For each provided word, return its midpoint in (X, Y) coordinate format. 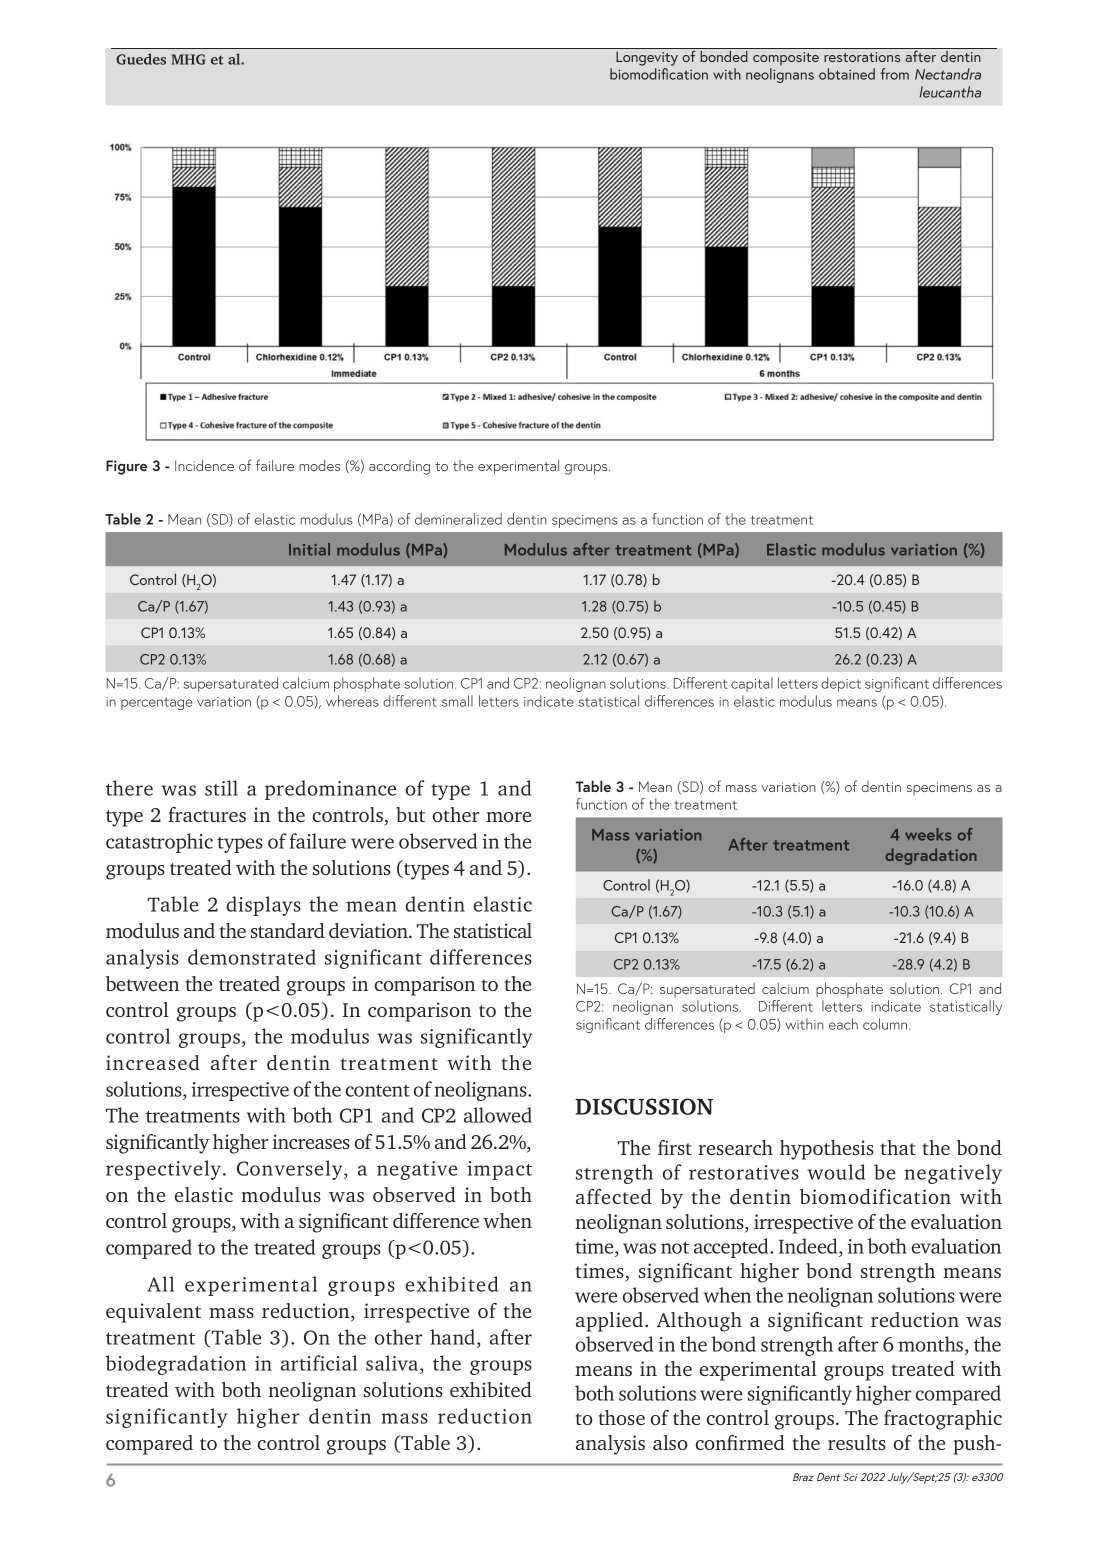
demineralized (458, 519)
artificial (319, 1363)
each (843, 1024)
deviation (369, 930)
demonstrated (252, 957)
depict (841, 684)
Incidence (204, 465)
